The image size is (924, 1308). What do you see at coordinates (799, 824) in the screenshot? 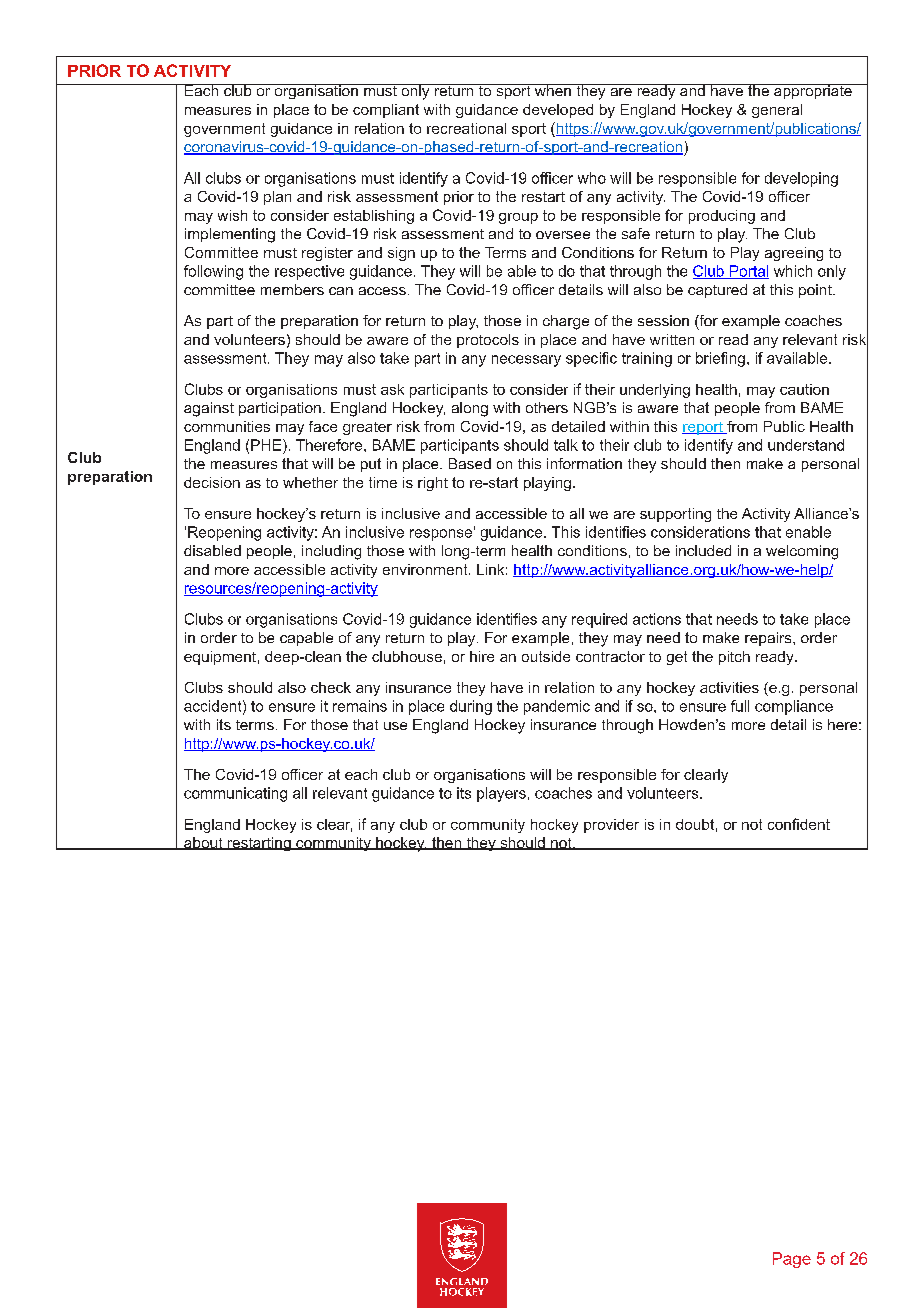
I see `confident` at bounding box center [799, 824].
